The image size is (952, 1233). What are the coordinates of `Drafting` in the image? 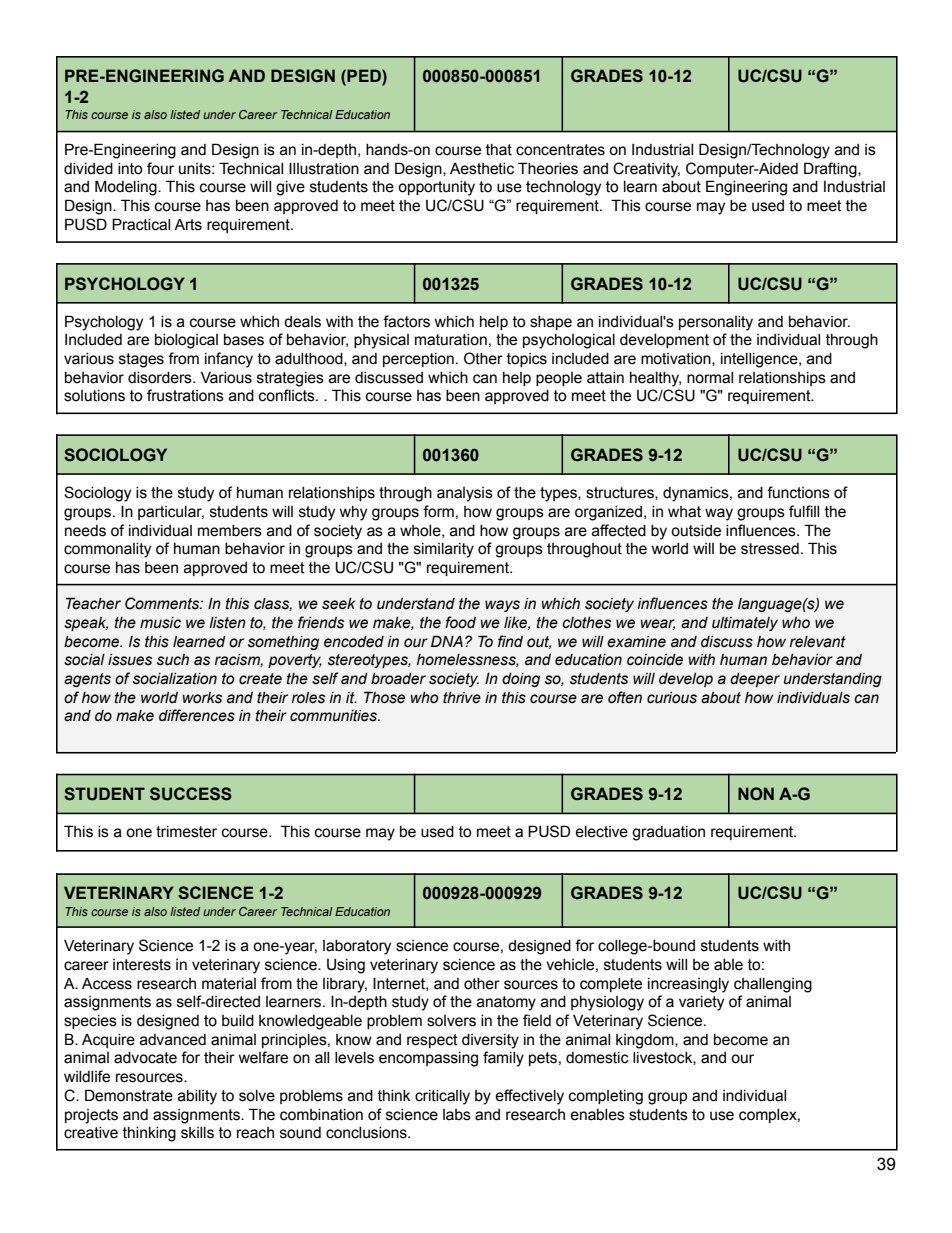 It's located at (831, 170).
